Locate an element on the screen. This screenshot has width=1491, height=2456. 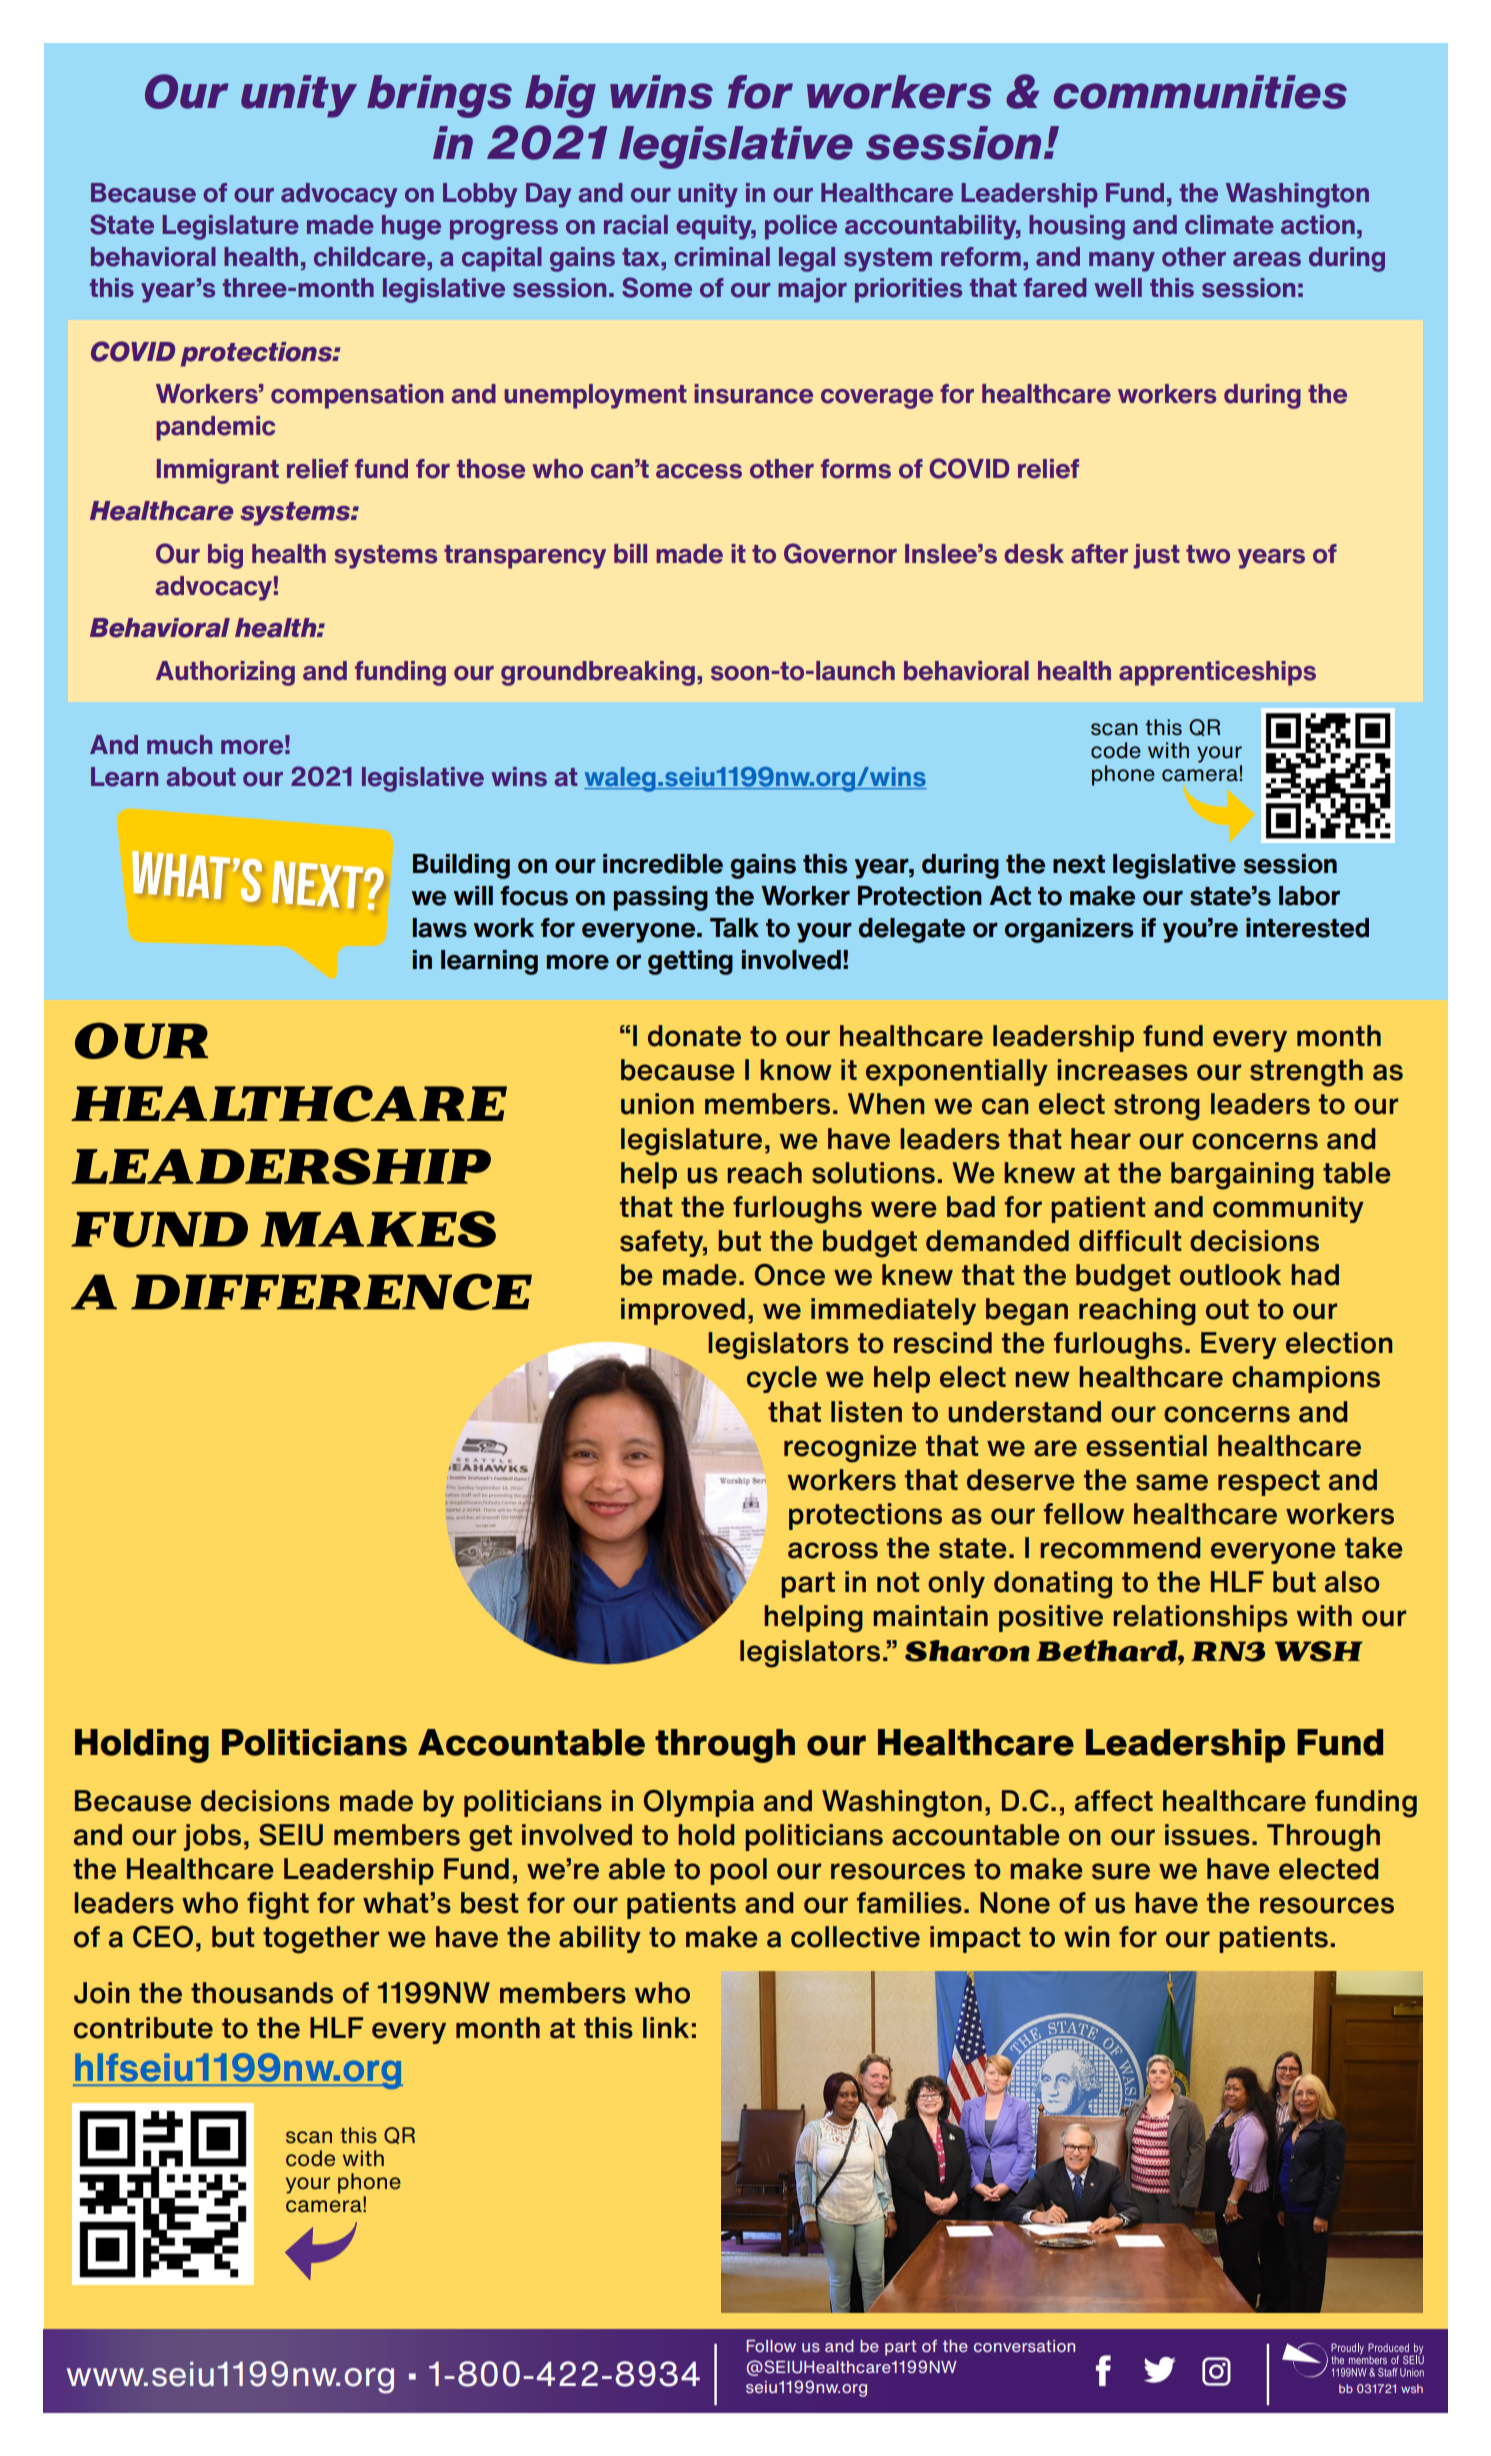
bargaining is located at coordinates (1242, 1176).
